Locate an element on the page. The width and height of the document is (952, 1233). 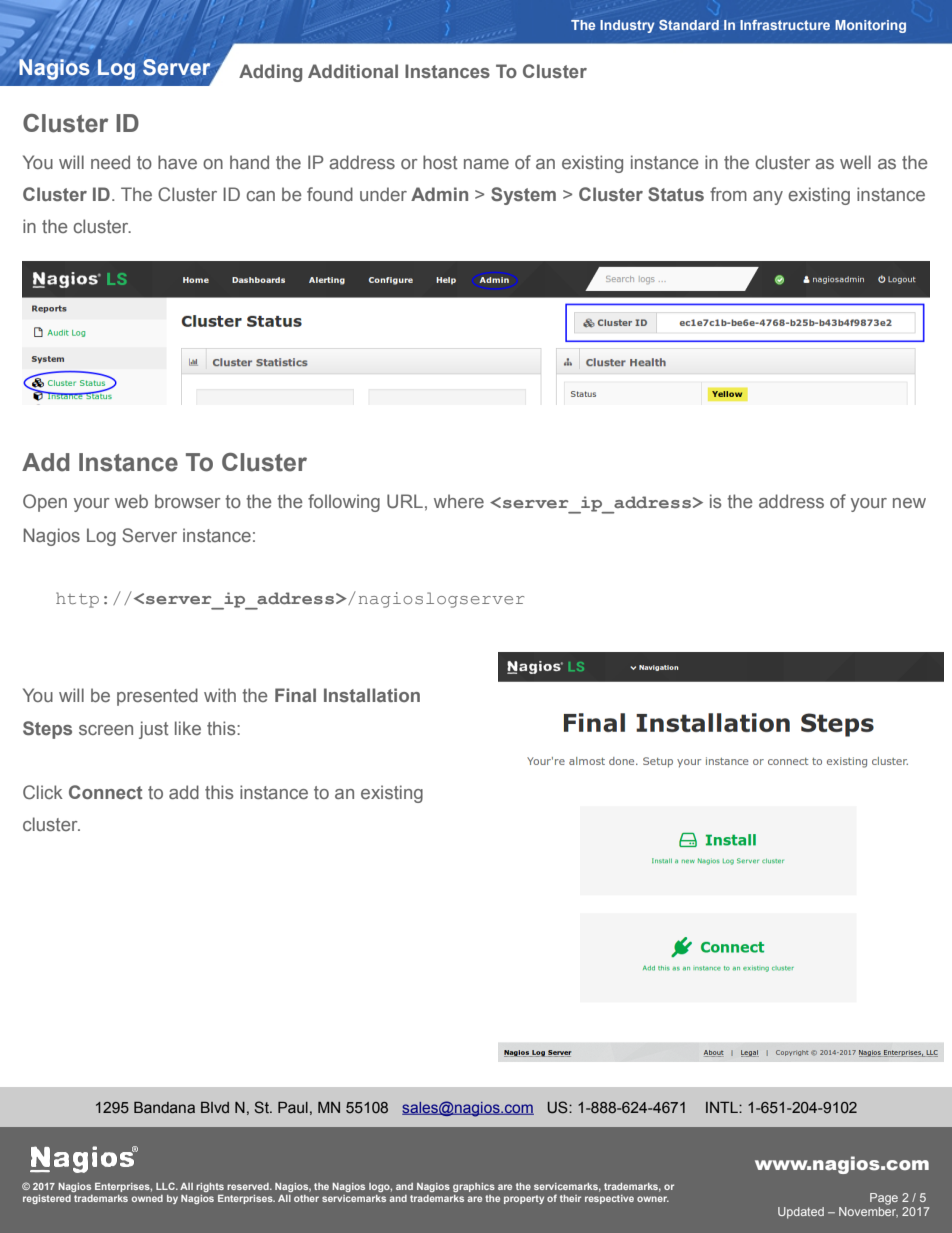
presented is located at coordinates (157, 697).
